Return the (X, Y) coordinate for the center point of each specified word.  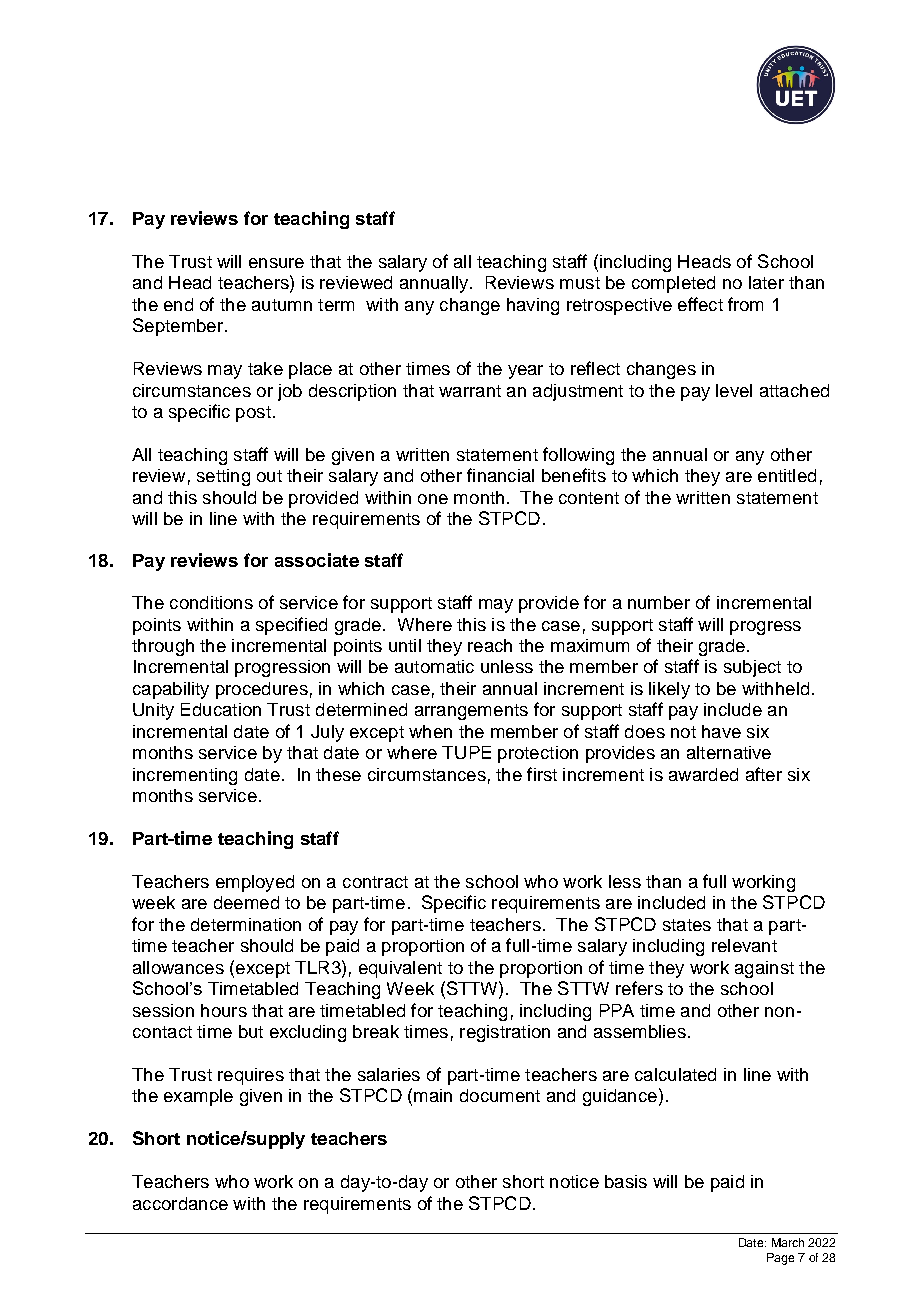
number (659, 602)
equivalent (400, 969)
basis (626, 1181)
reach (490, 645)
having (533, 306)
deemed (246, 902)
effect (700, 304)
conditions (211, 602)
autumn (282, 305)
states (687, 925)
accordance (180, 1203)
